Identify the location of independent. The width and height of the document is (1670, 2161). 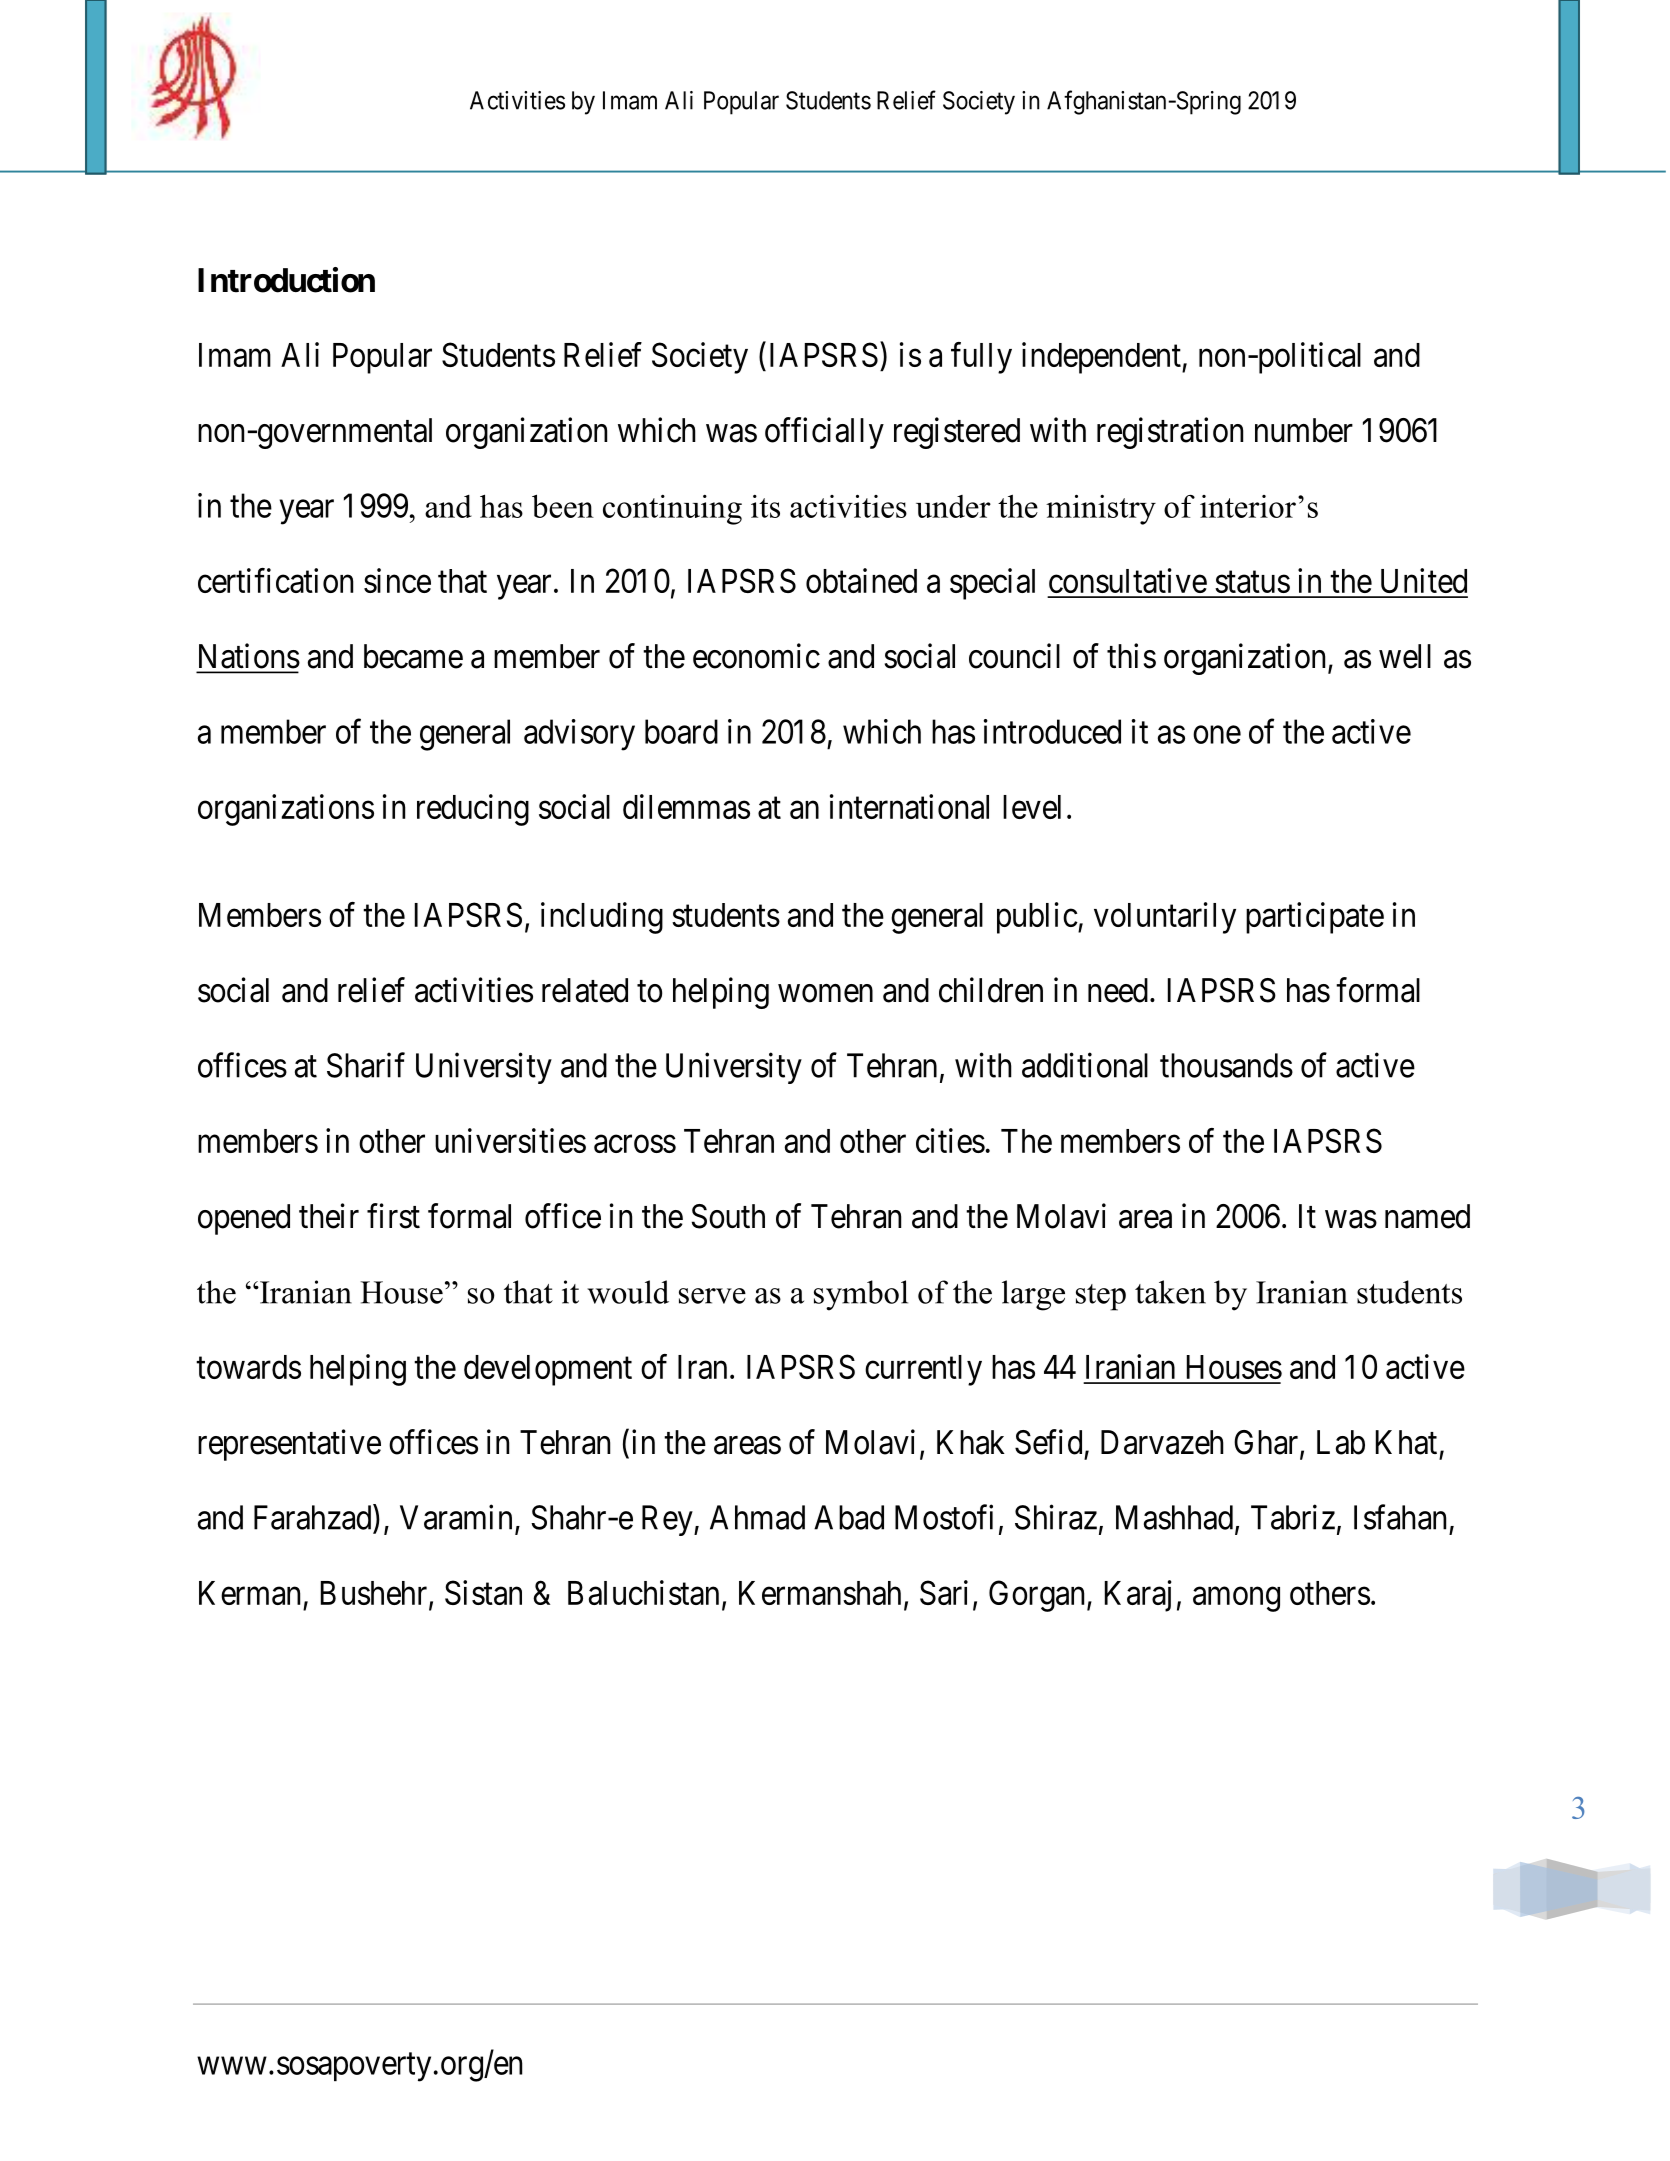
(1102, 358).
